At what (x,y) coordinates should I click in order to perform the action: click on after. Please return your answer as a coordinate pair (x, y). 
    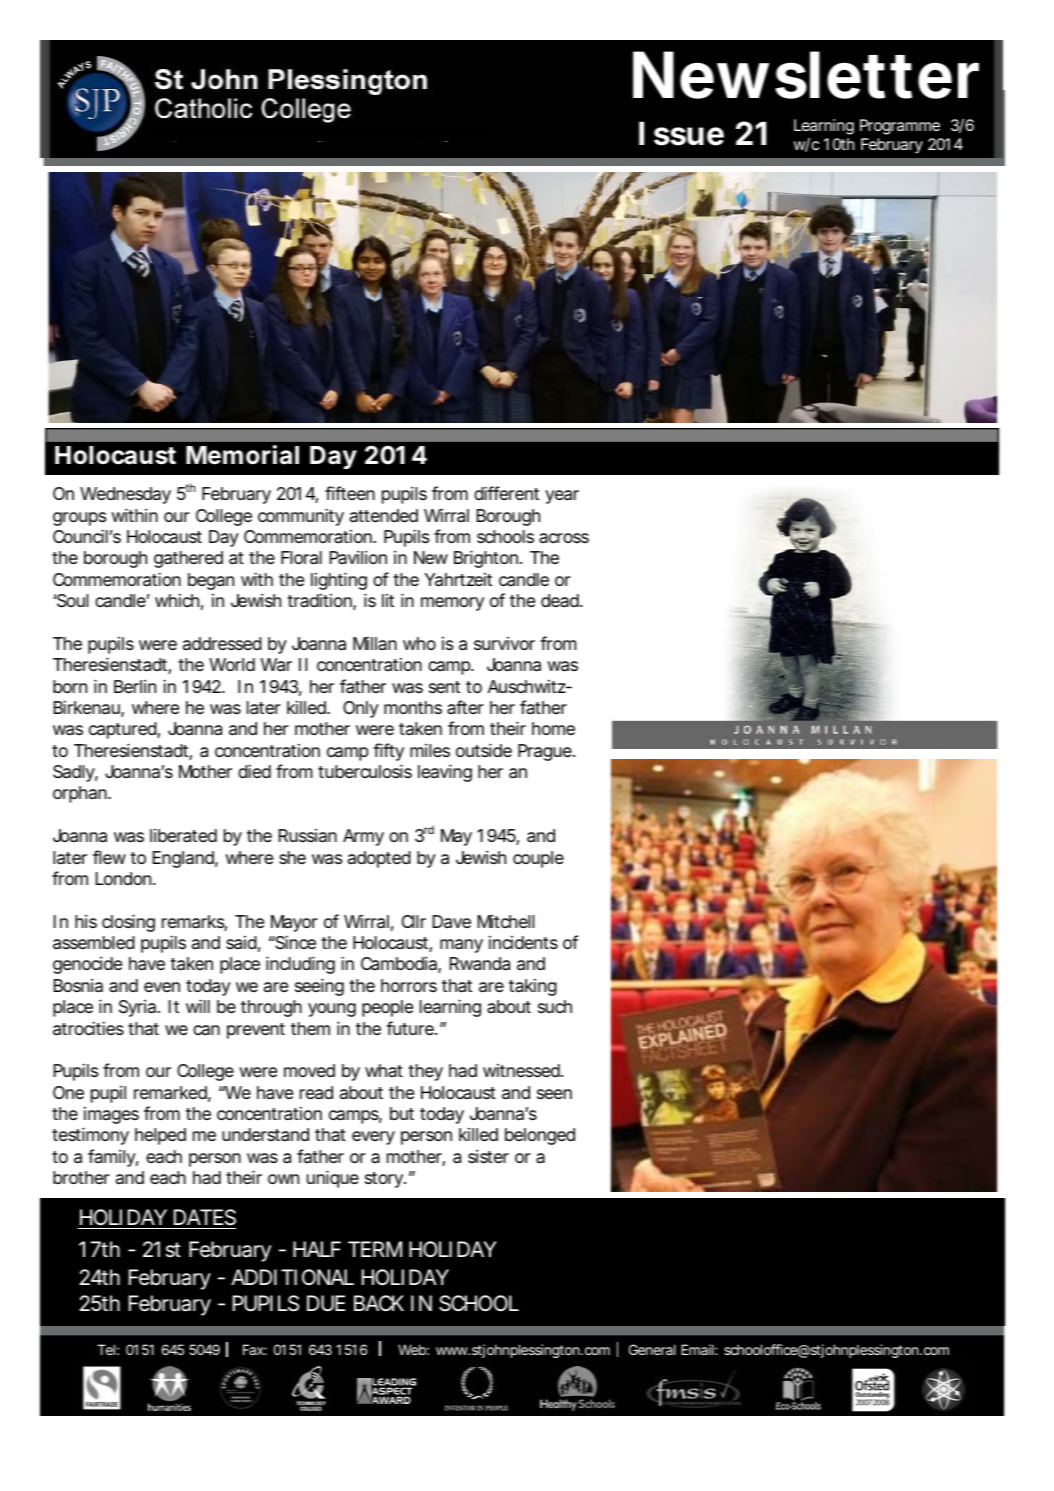
    Looking at the image, I should click on (465, 707).
